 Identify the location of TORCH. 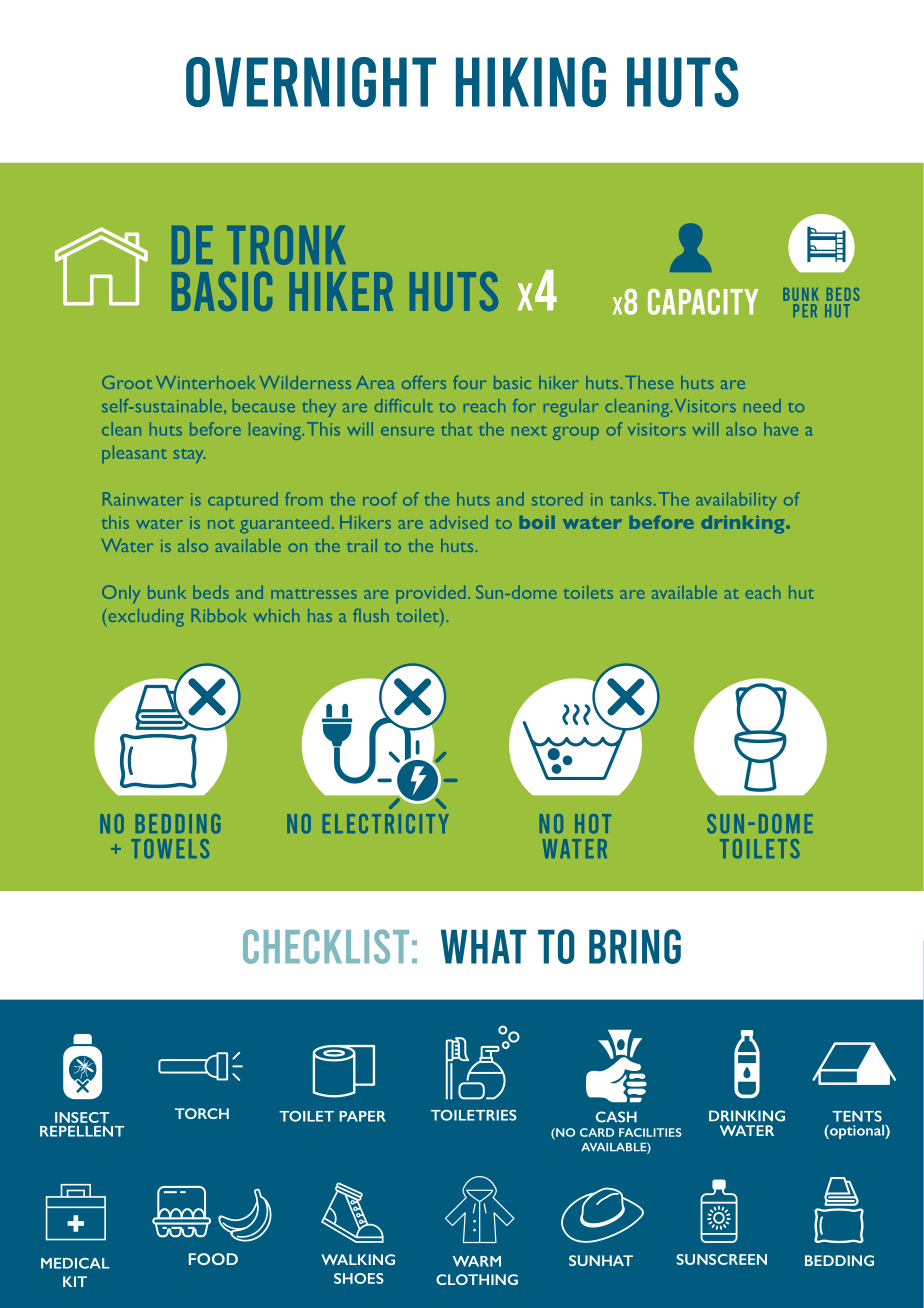
(202, 1113).
